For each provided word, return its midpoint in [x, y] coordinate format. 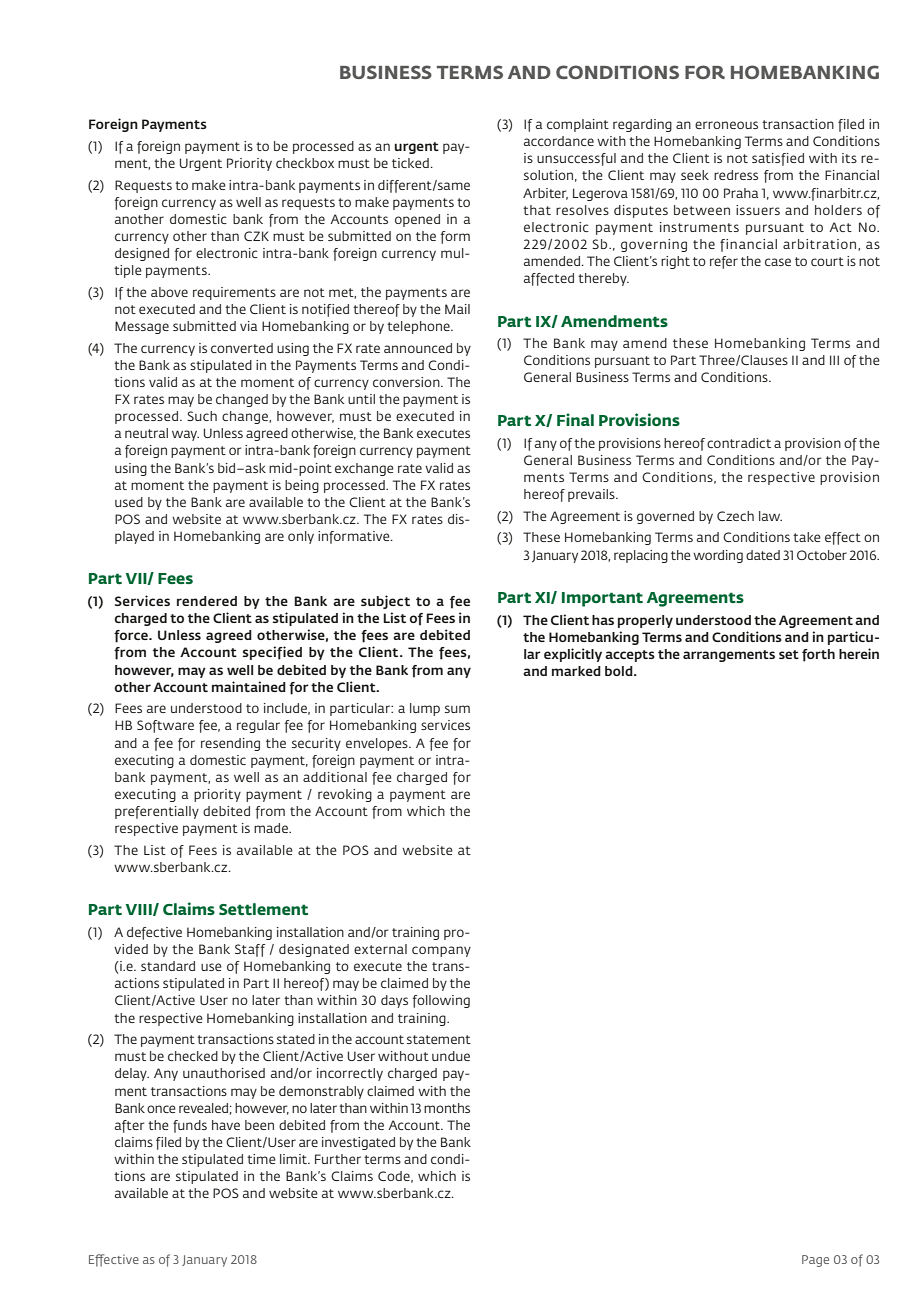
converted [242, 348]
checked [193, 1056]
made [272, 828]
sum [457, 709]
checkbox [305, 163]
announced [418, 348]
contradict [739, 443]
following [441, 1001]
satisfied [778, 159]
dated [763, 555]
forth [818, 655]
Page [815, 1261]
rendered [207, 601]
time [261, 1159]
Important [602, 599]
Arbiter [545, 194]
